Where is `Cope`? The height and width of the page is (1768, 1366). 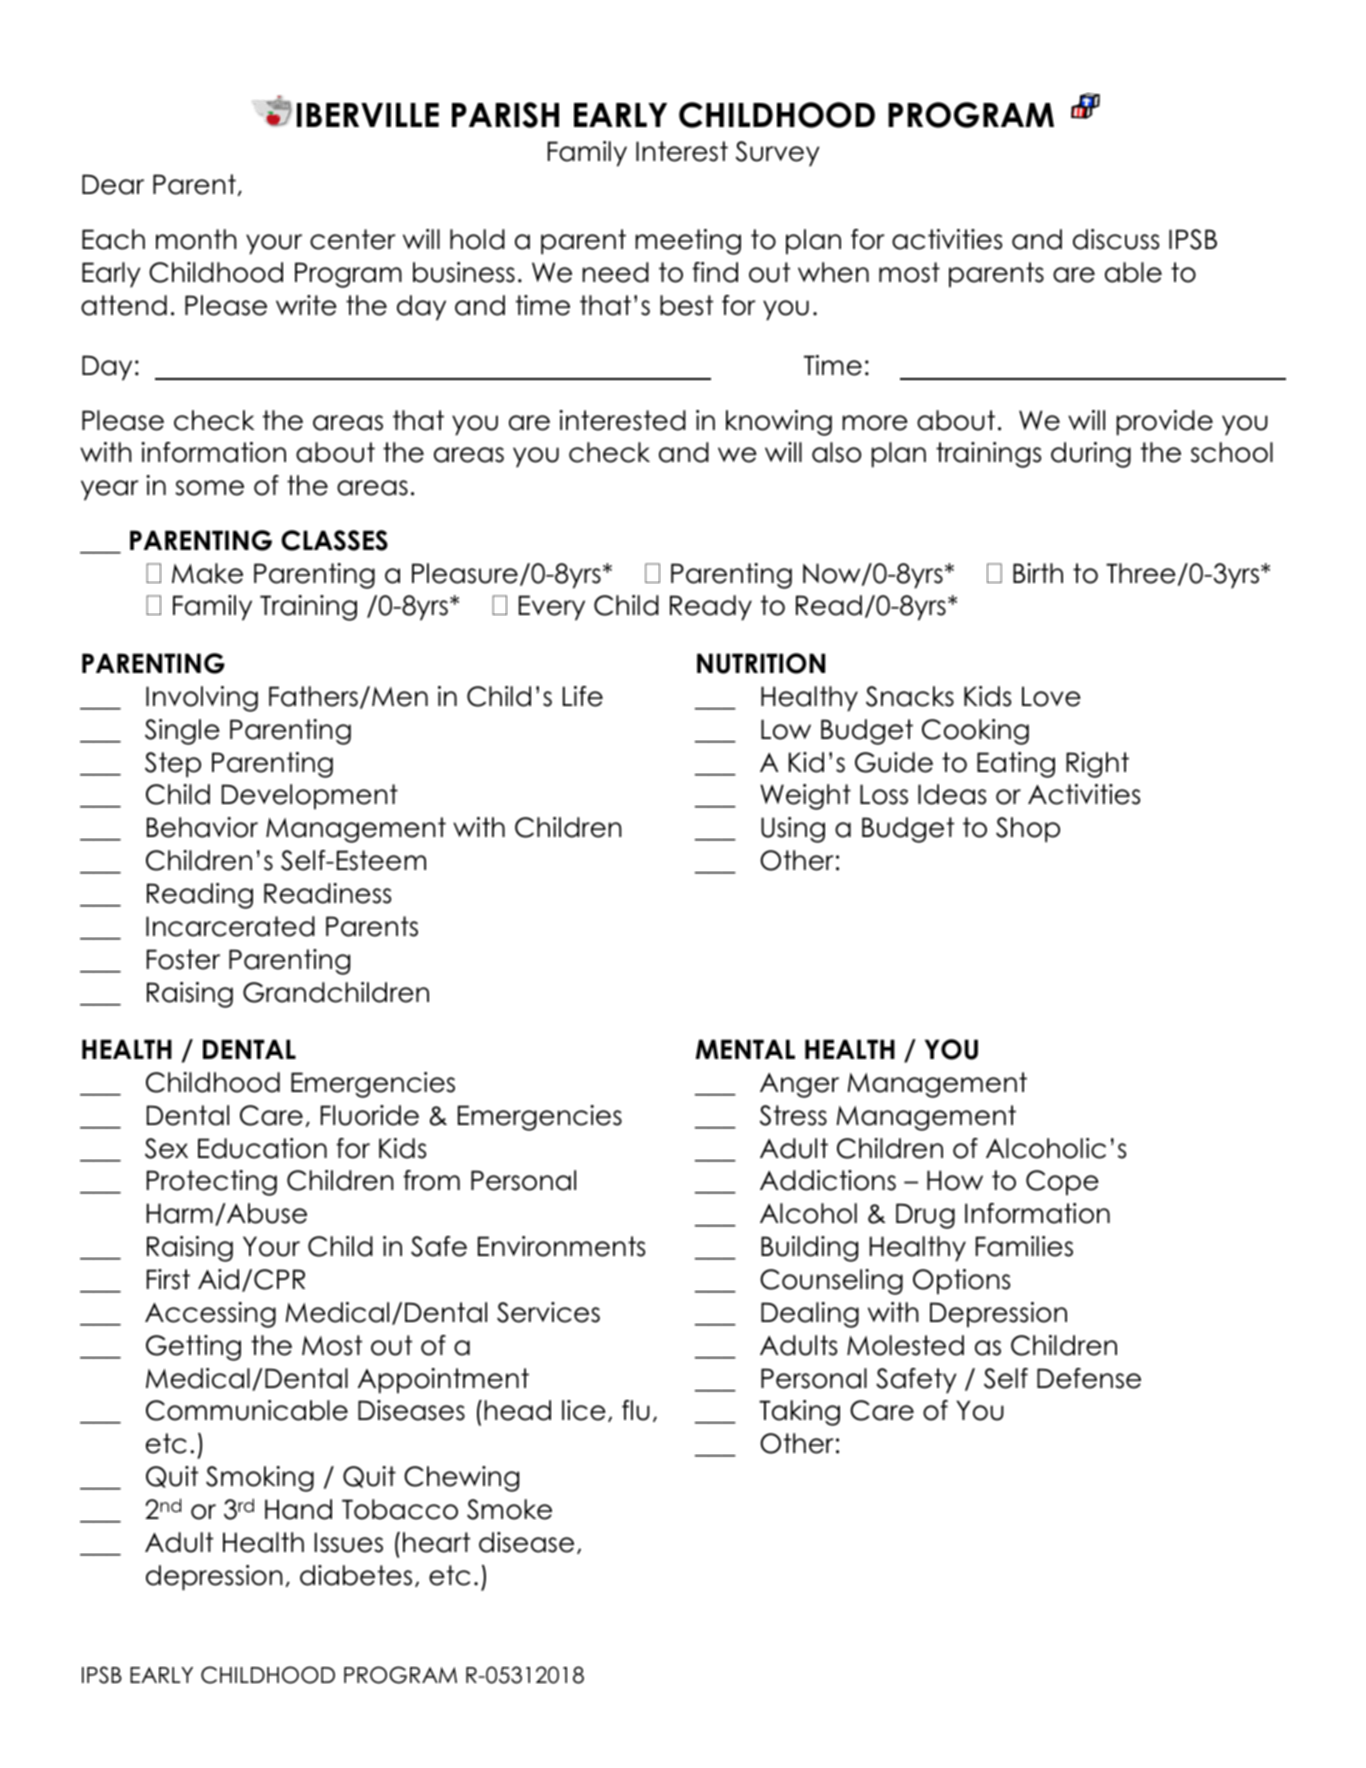 Cope is located at coordinates (1062, 1182).
